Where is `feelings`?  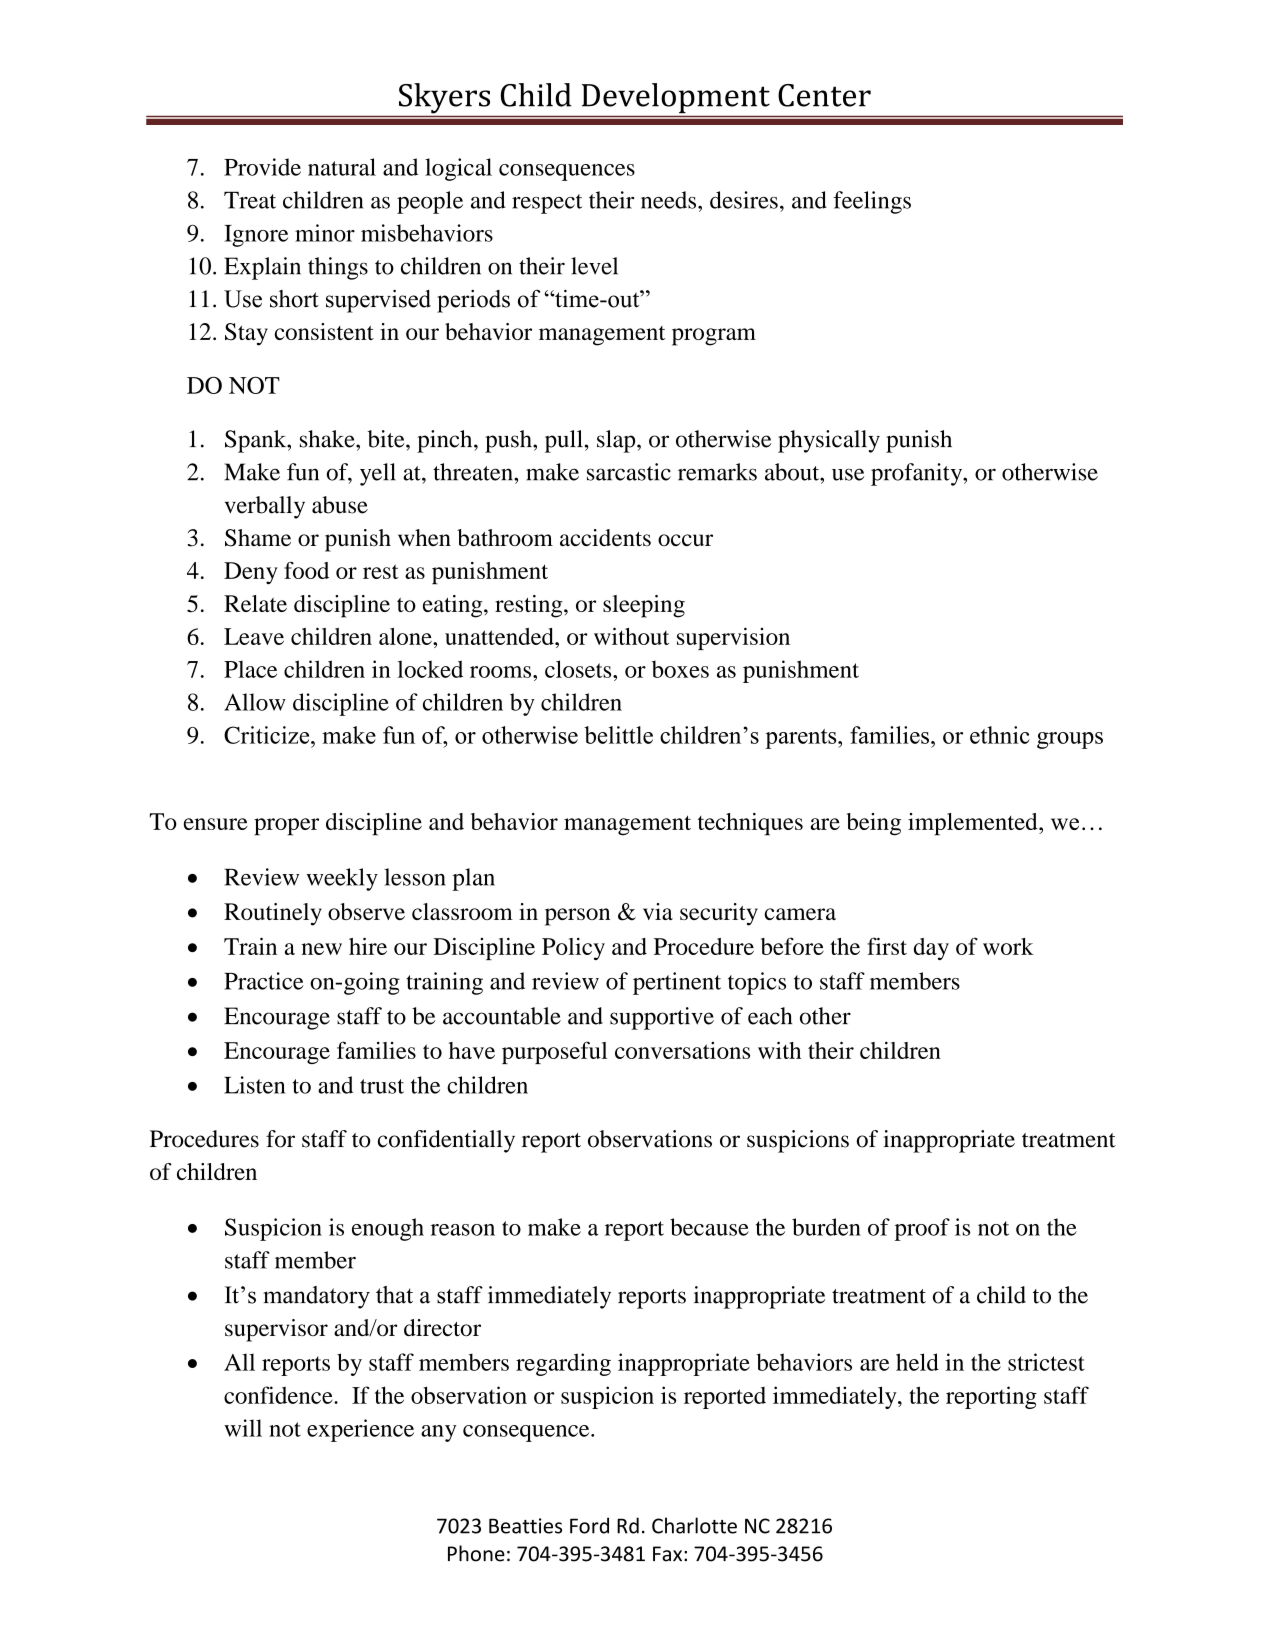
feelings is located at coordinates (872, 202).
